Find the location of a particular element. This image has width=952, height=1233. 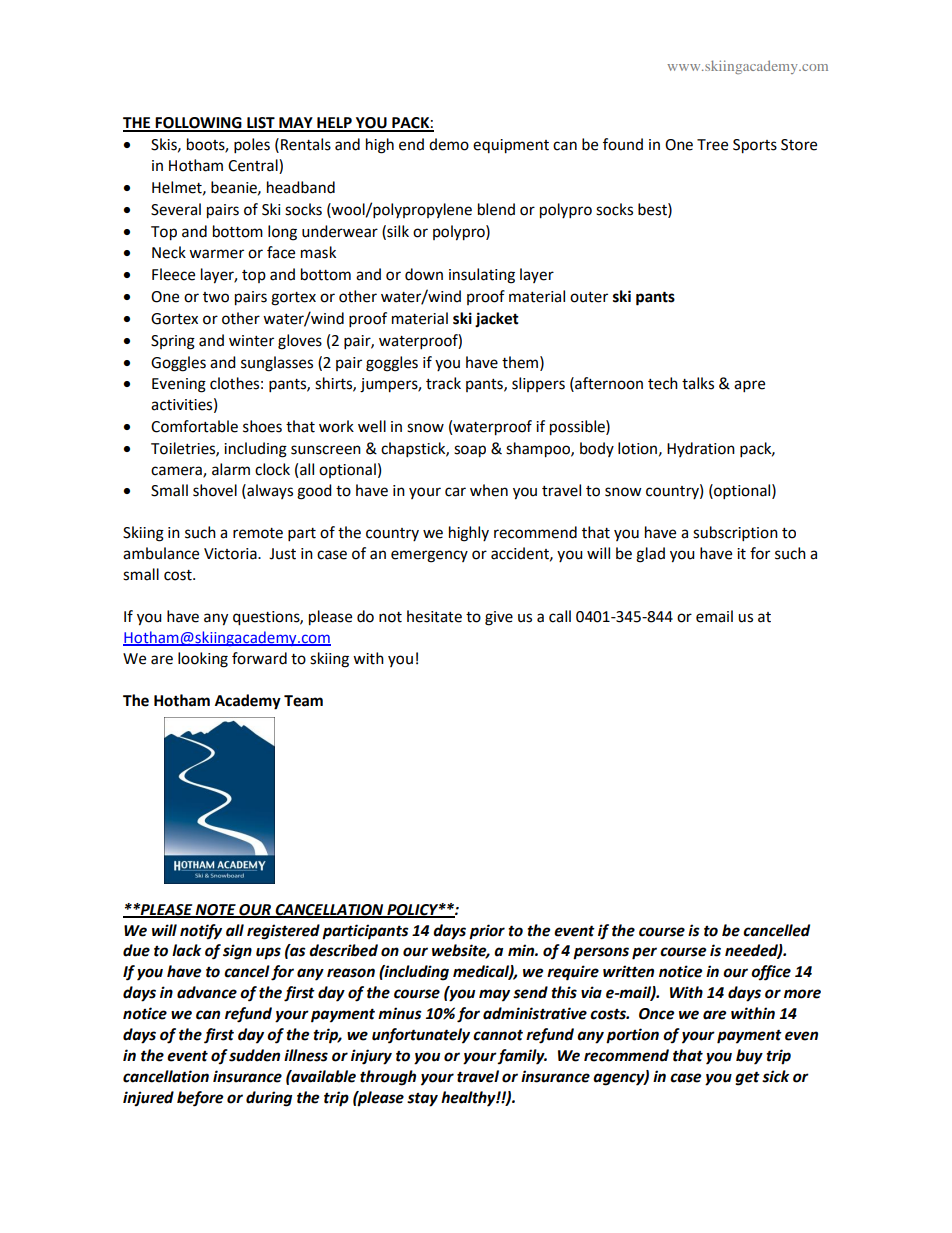

demo is located at coordinates (449, 144).
